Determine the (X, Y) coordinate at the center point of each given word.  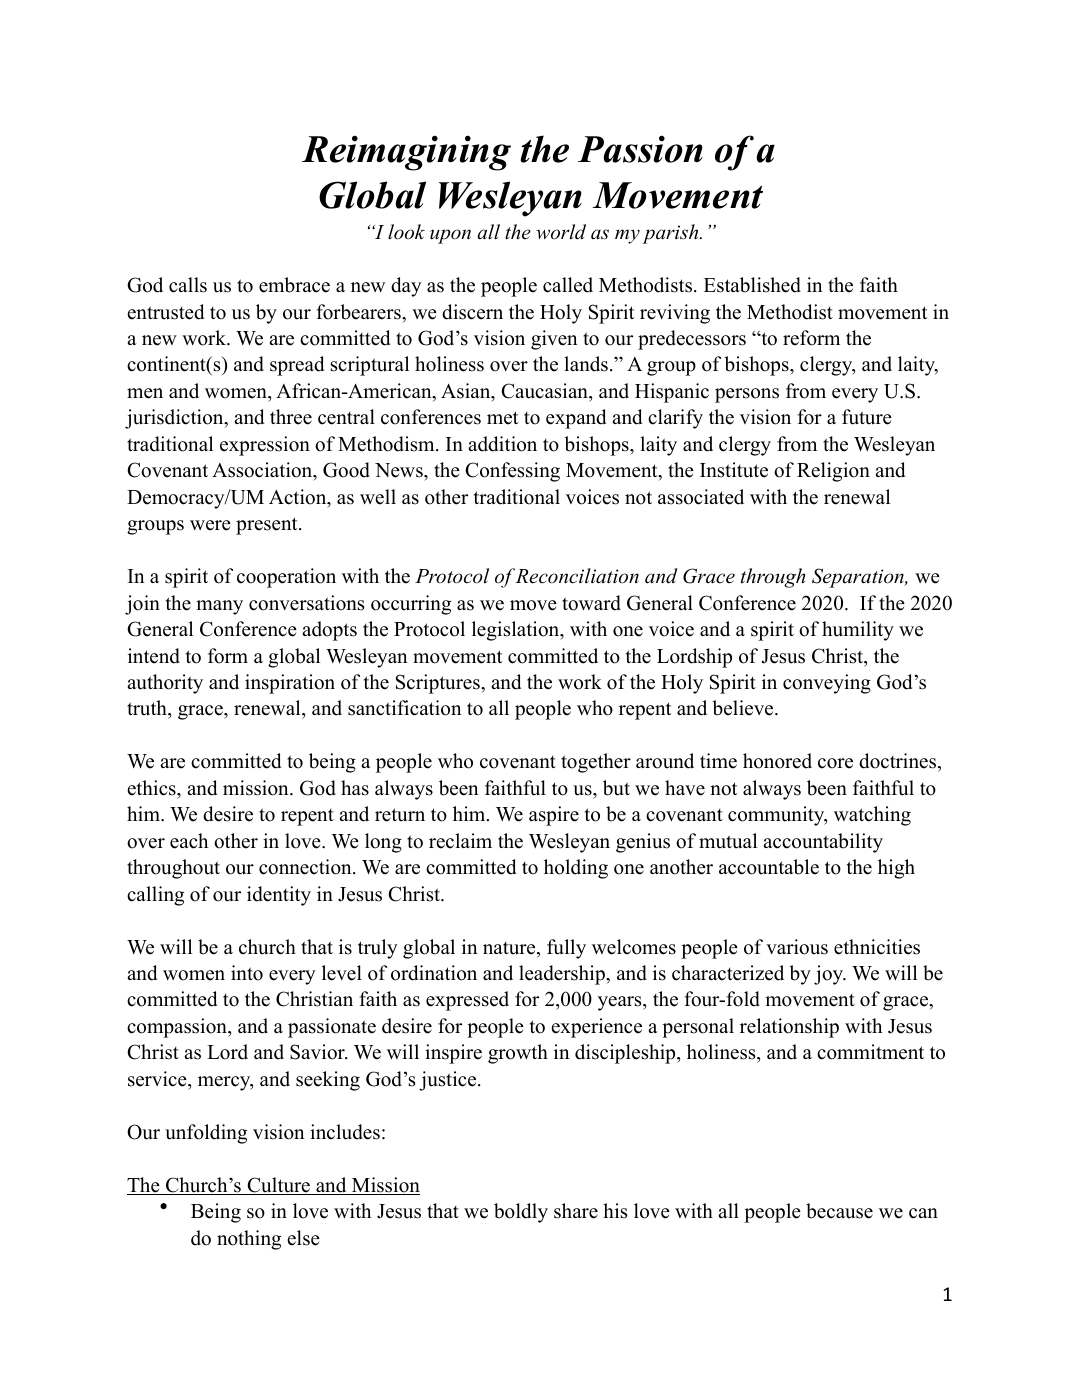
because (839, 1211)
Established (752, 285)
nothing (249, 1240)
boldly (521, 1213)
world (561, 231)
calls (188, 285)
